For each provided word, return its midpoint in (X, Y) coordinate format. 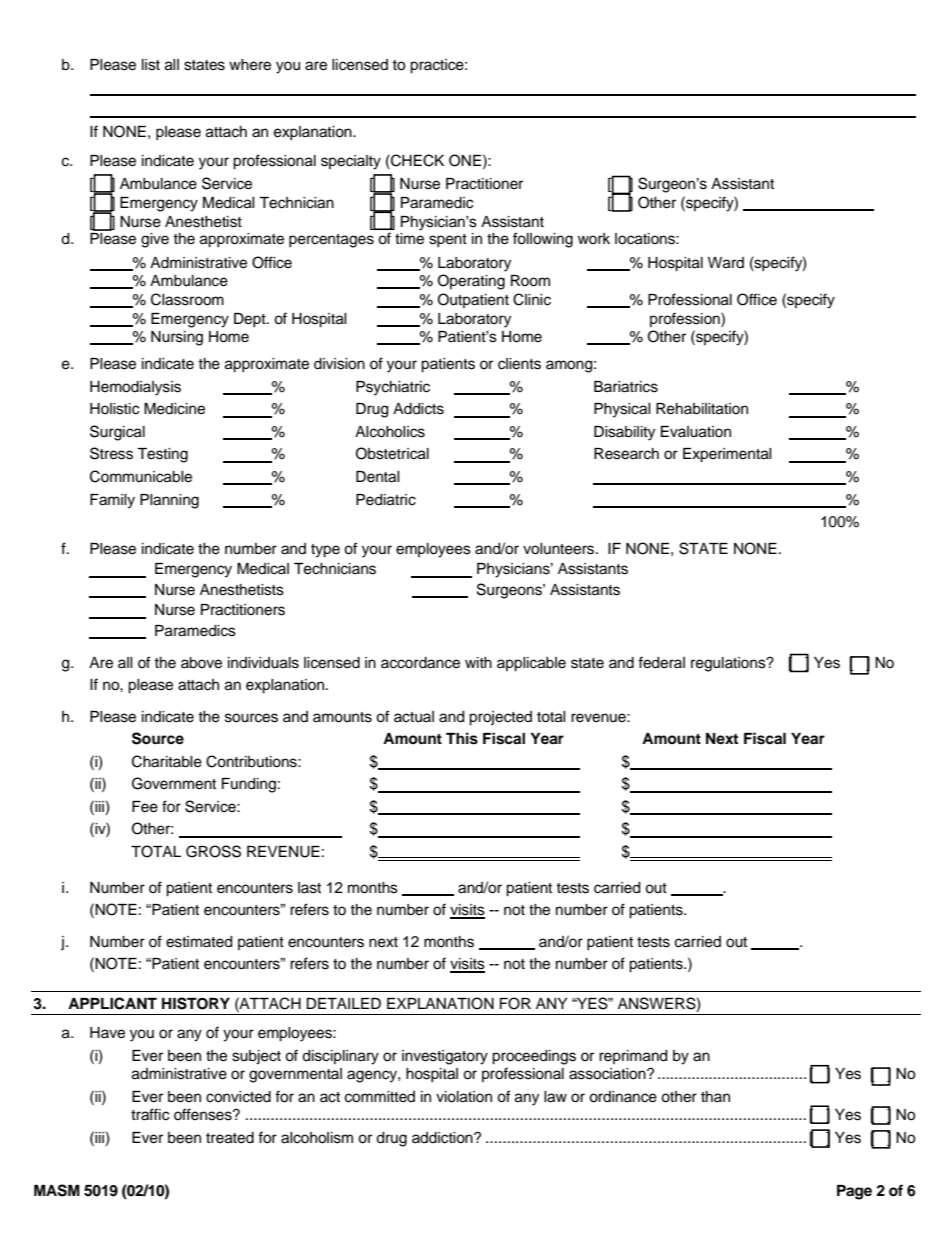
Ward (726, 263)
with (478, 662)
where (250, 65)
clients (519, 364)
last (309, 888)
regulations (729, 664)
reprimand (633, 1057)
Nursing (177, 338)
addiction (443, 1138)
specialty (351, 162)
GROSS (213, 851)
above (201, 663)
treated (230, 1138)
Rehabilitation (702, 409)
